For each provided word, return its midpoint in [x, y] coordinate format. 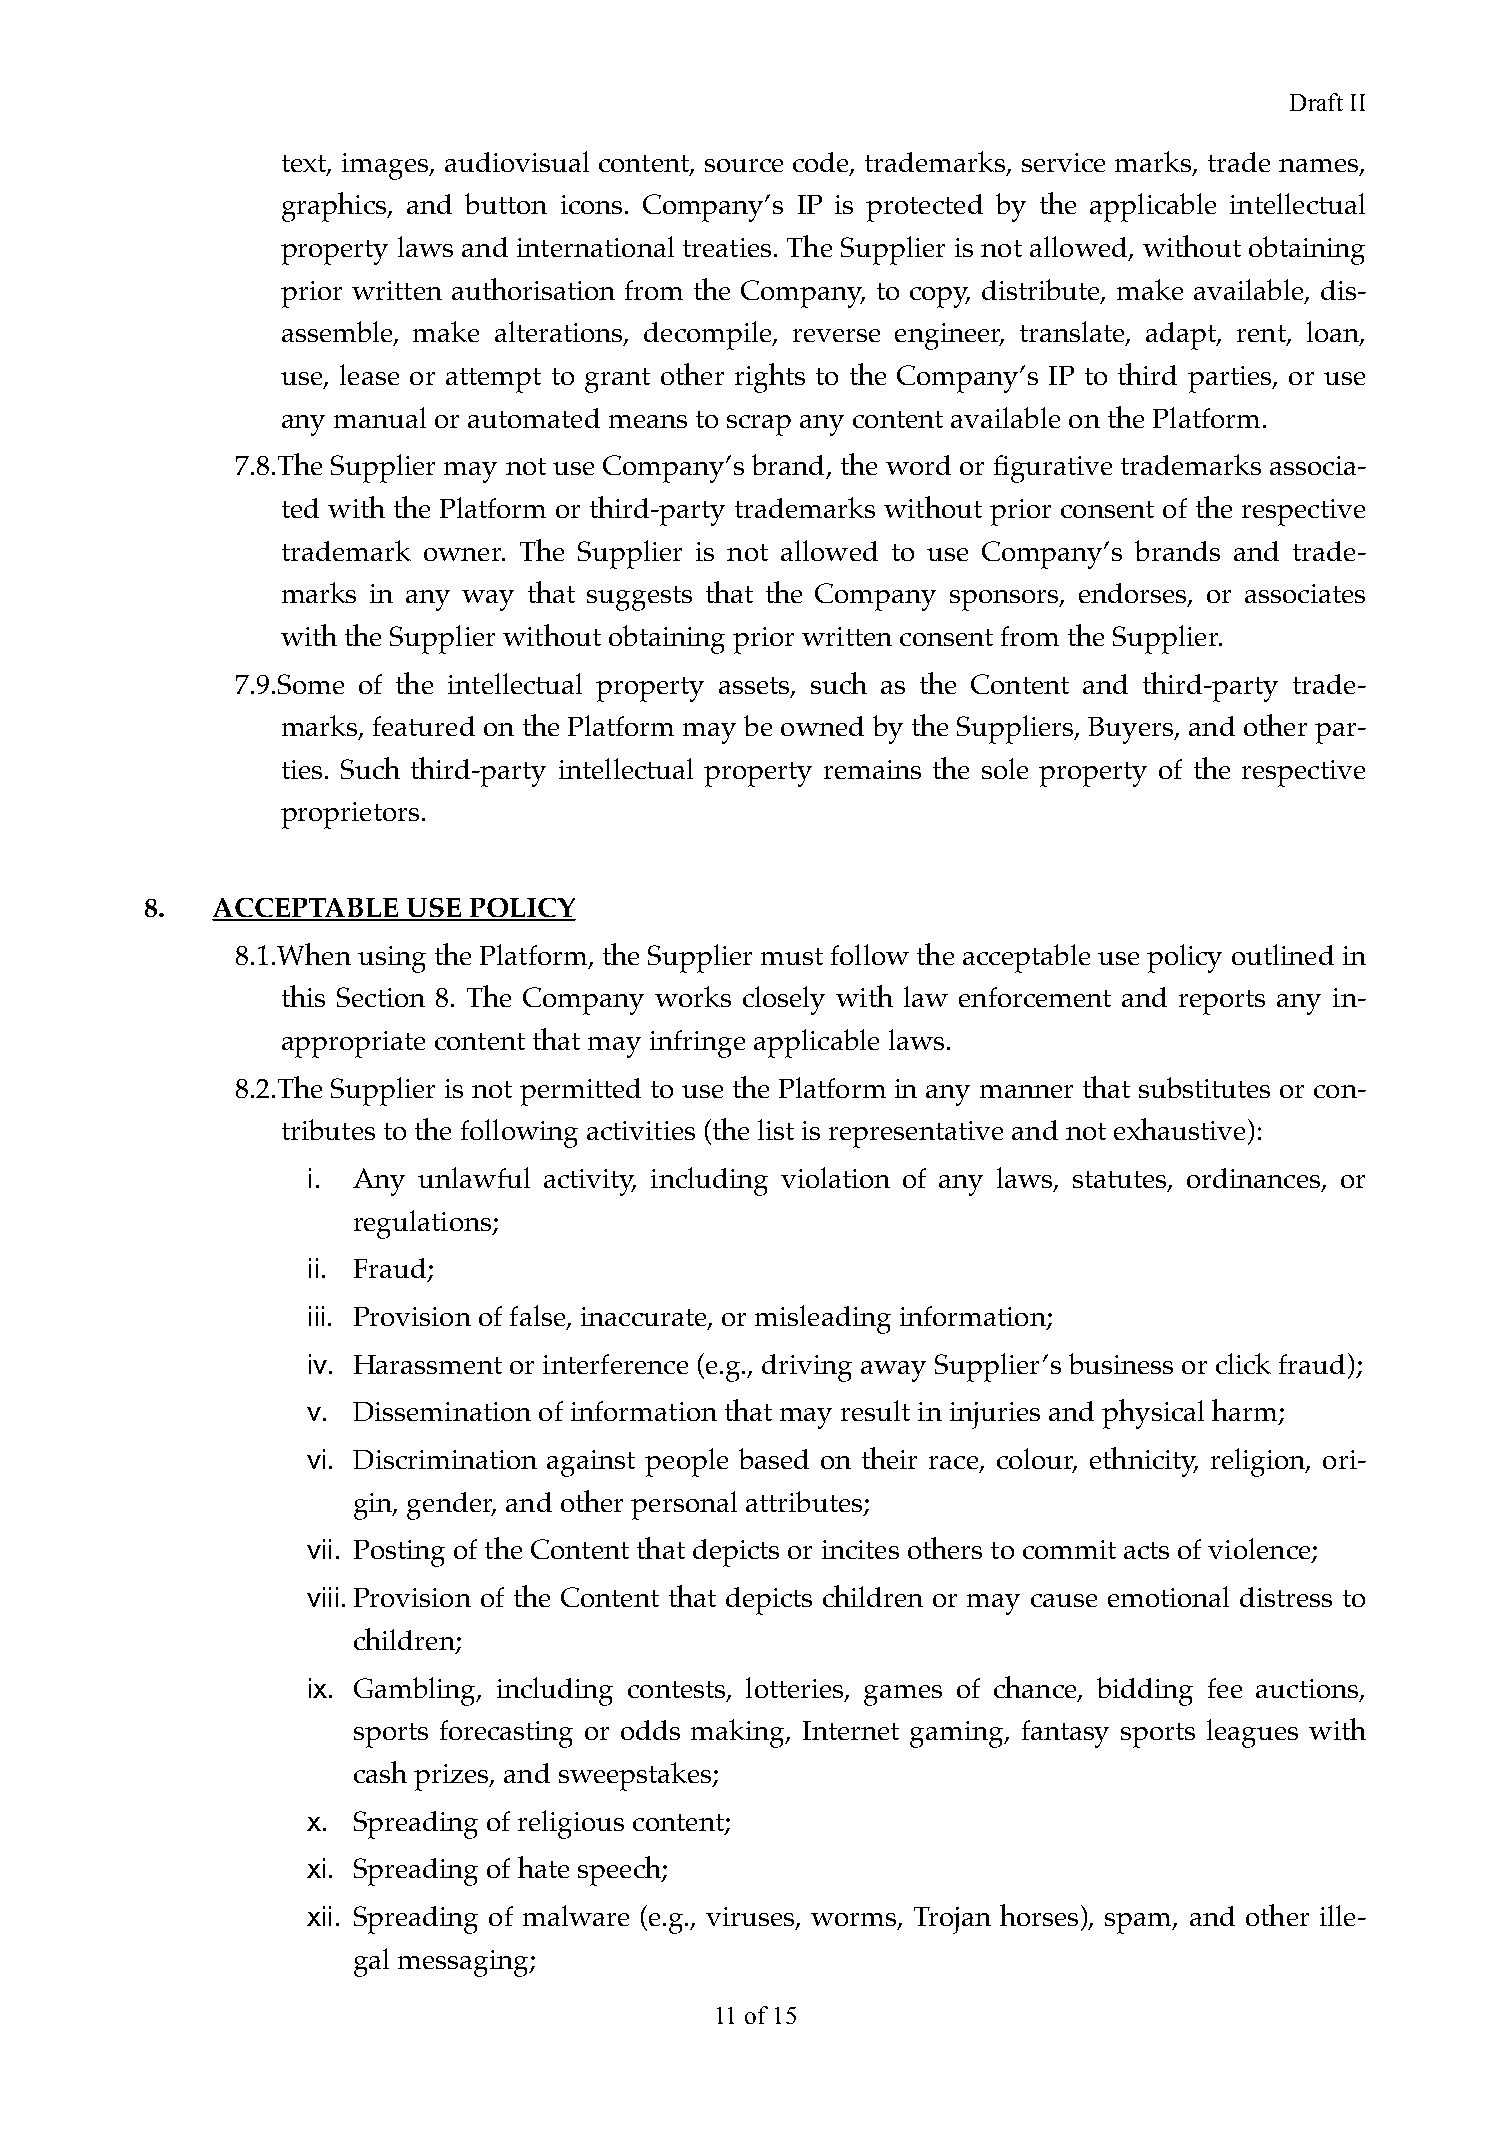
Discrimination [445, 1459]
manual [380, 417]
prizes [452, 1777]
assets [755, 686]
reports [1222, 1002]
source [744, 165]
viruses [751, 1918]
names [1320, 166]
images [386, 166]
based [774, 1458]
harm [1246, 1411]
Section [381, 997]
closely [784, 1000]
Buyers [1132, 730]
